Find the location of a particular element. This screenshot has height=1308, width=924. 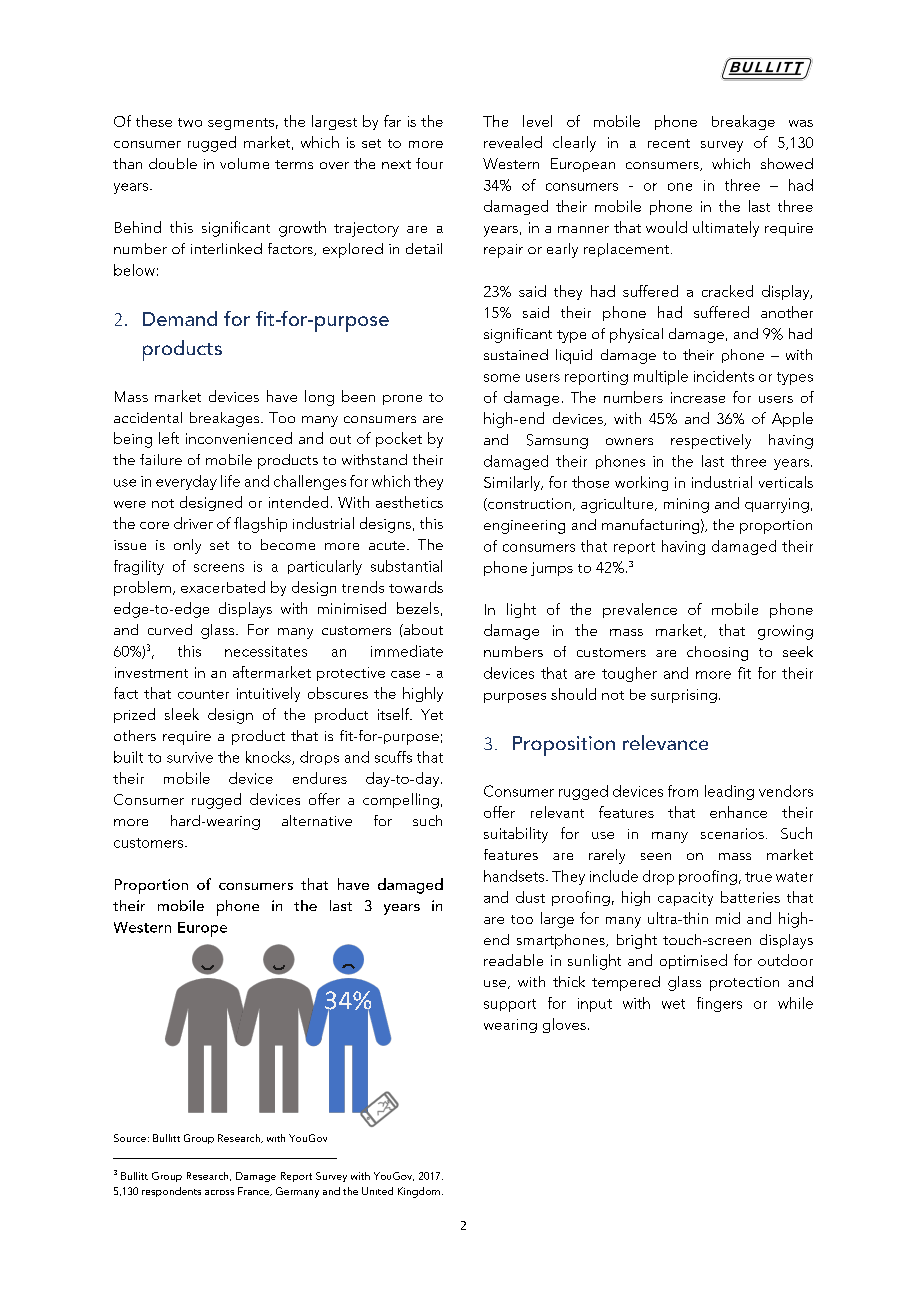

United is located at coordinates (377, 1191).
